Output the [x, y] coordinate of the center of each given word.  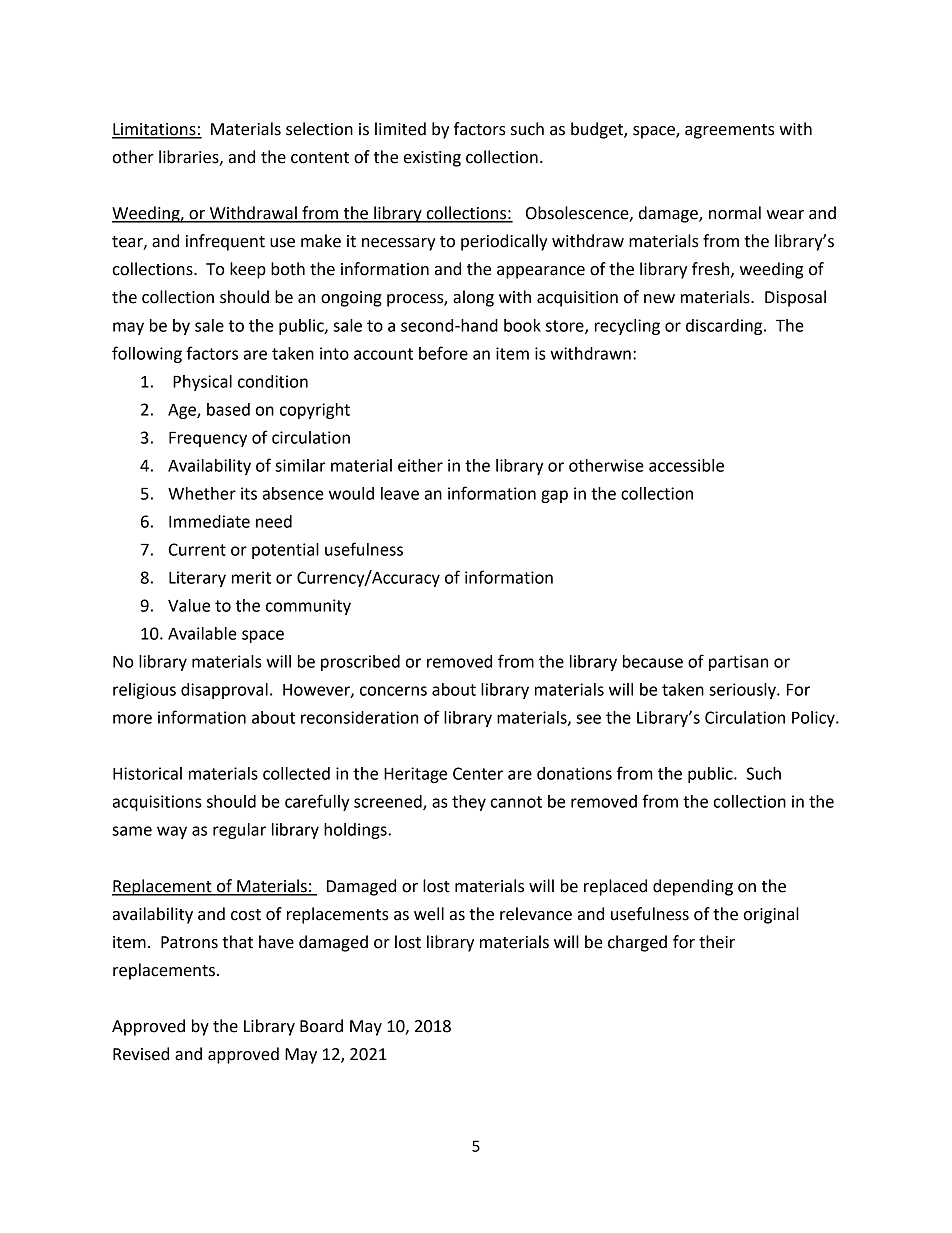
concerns [393, 691]
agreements [730, 131]
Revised [141, 1054]
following [147, 354]
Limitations [155, 130]
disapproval [224, 691]
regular [239, 831]
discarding [725, 327]
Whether [202, 493]
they [469, 803]
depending [693, 887]
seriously [743, 691]
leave [400, 493]
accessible [686, 465]
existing [432, 159]
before [443, 353]
